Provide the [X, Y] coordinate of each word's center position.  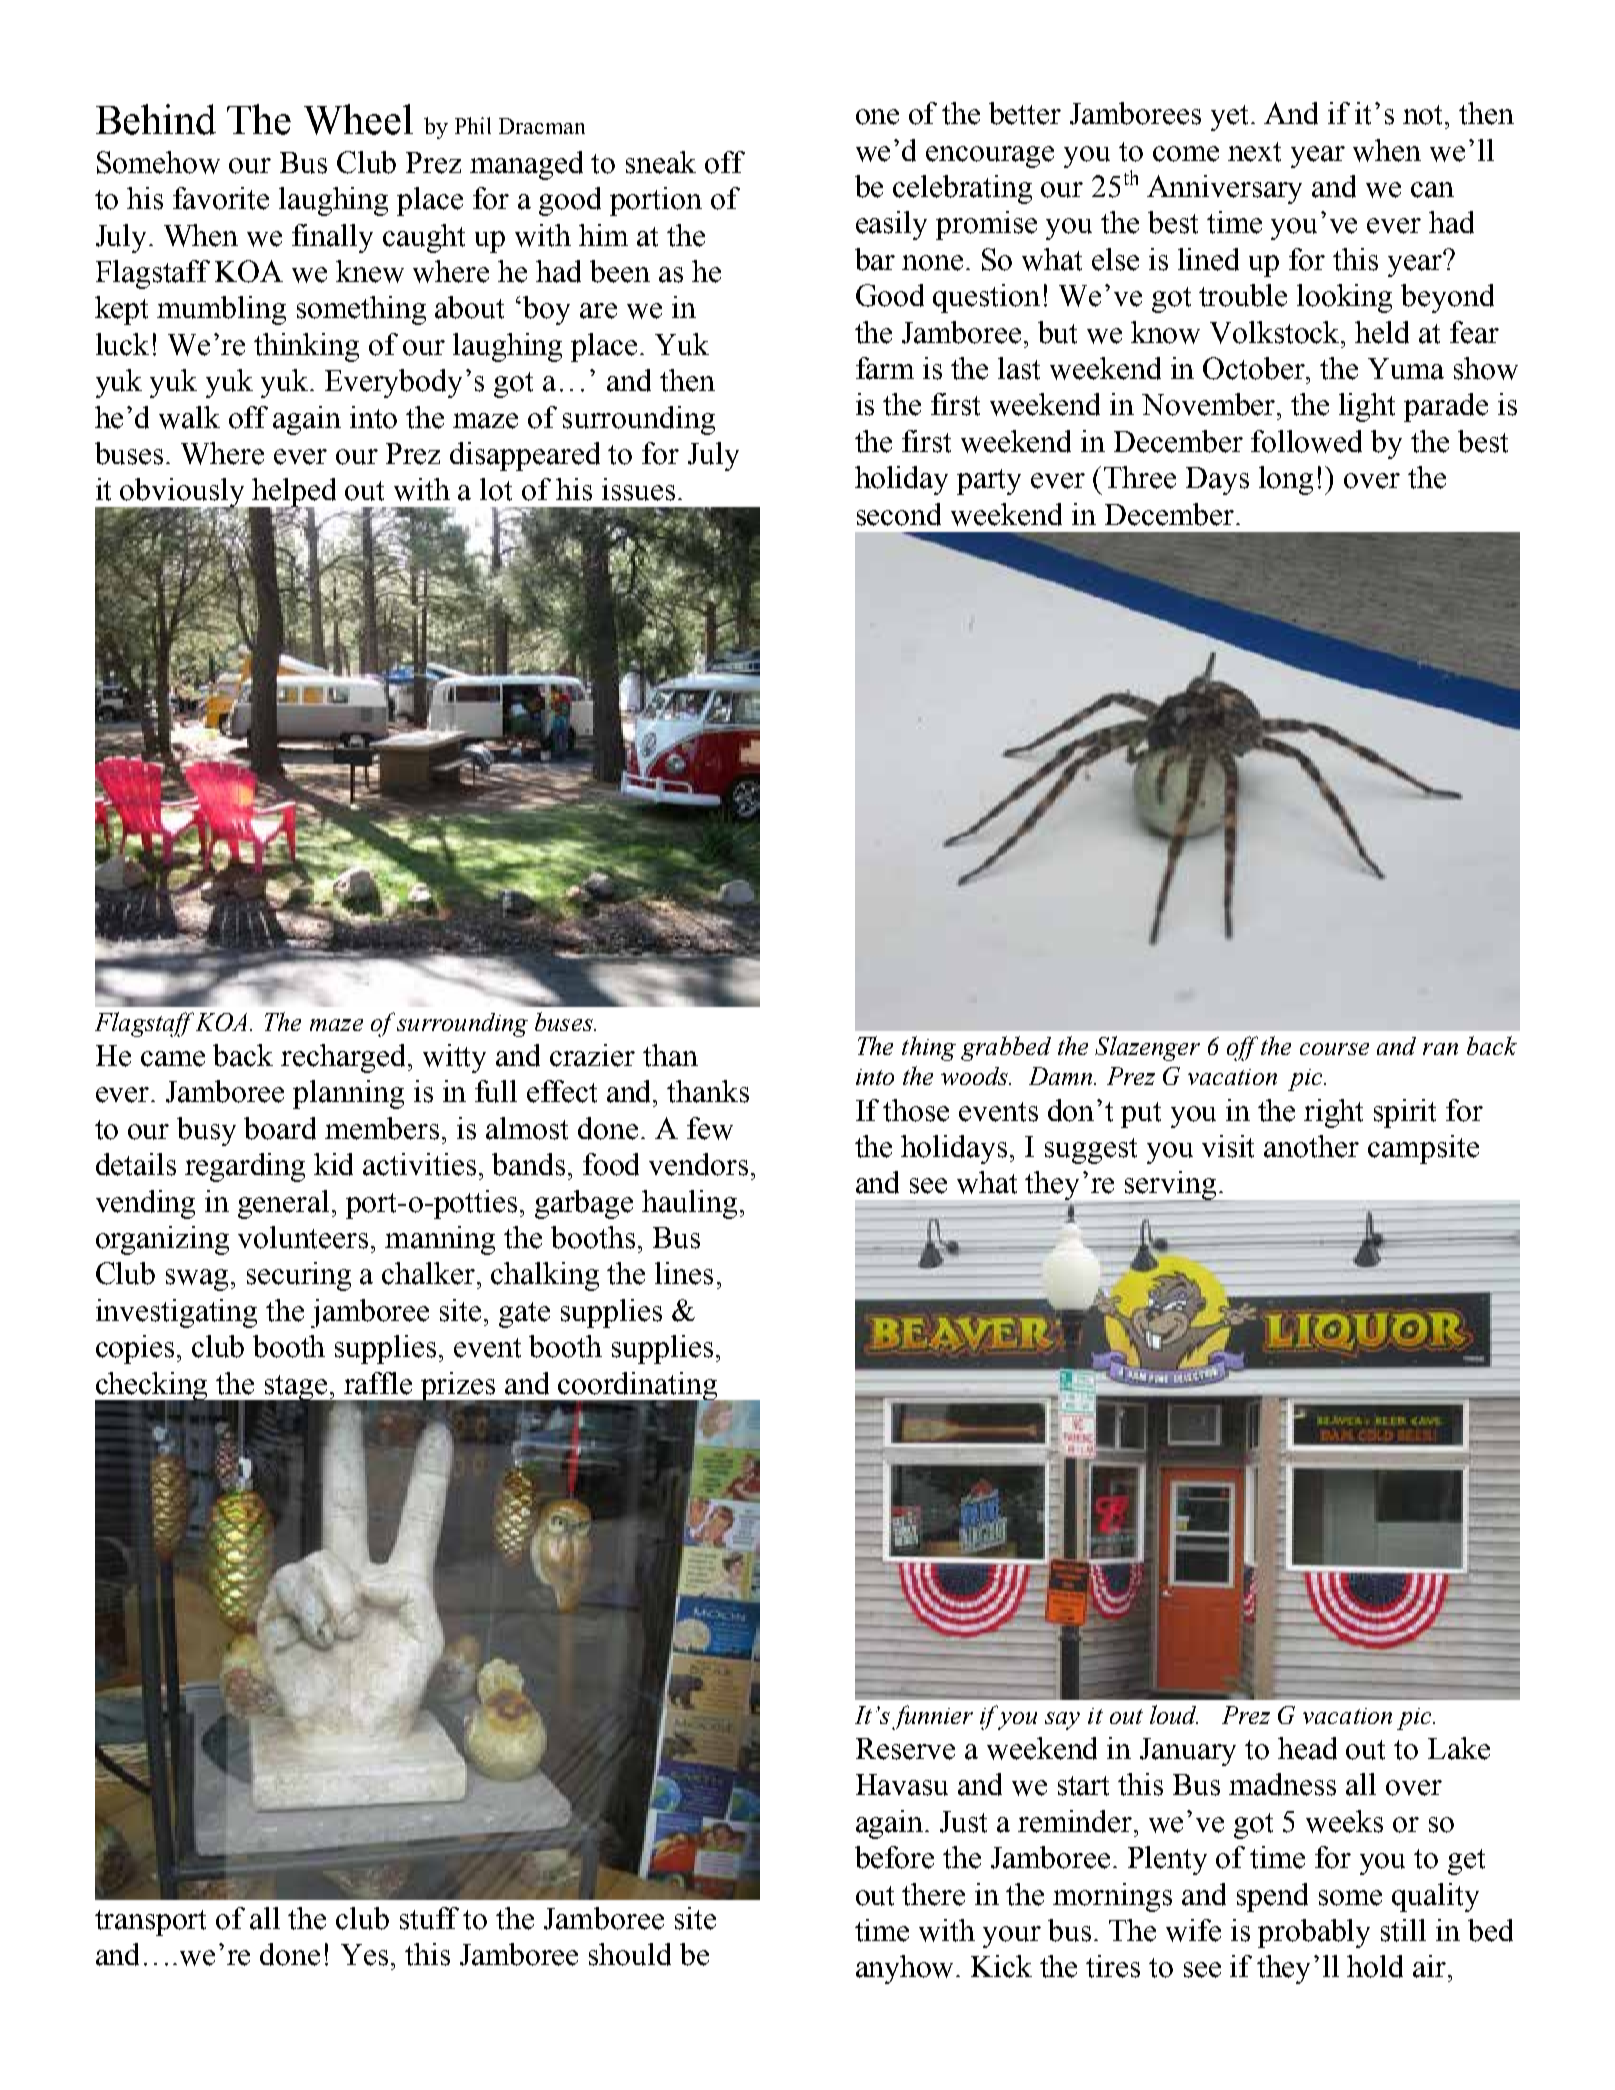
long [1286, 480]
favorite [221, 198]
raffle [378, 1383]
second [899, 514]
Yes [364, 1955]
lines [684, 1273]
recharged [345, 1058]
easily [891, 225]
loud [1174, 1714]
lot [496, 489]
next [1254, 152]
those [916, 1110]
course [1334, 1049]
